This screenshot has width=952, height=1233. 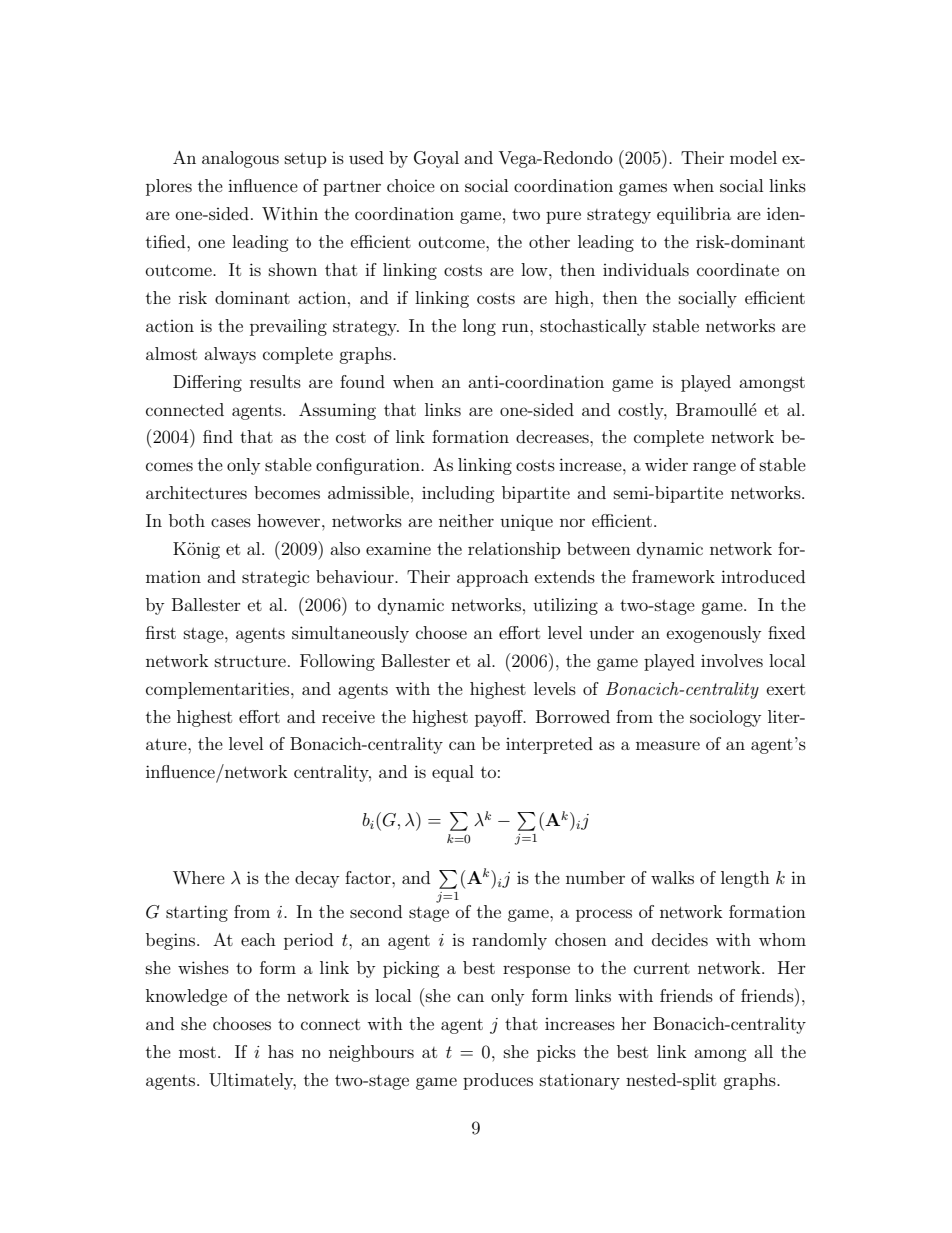 What do you see at coordinates (186, 997) in the screenshot?
I see `knowledge` at bounding box center [186, 997].
